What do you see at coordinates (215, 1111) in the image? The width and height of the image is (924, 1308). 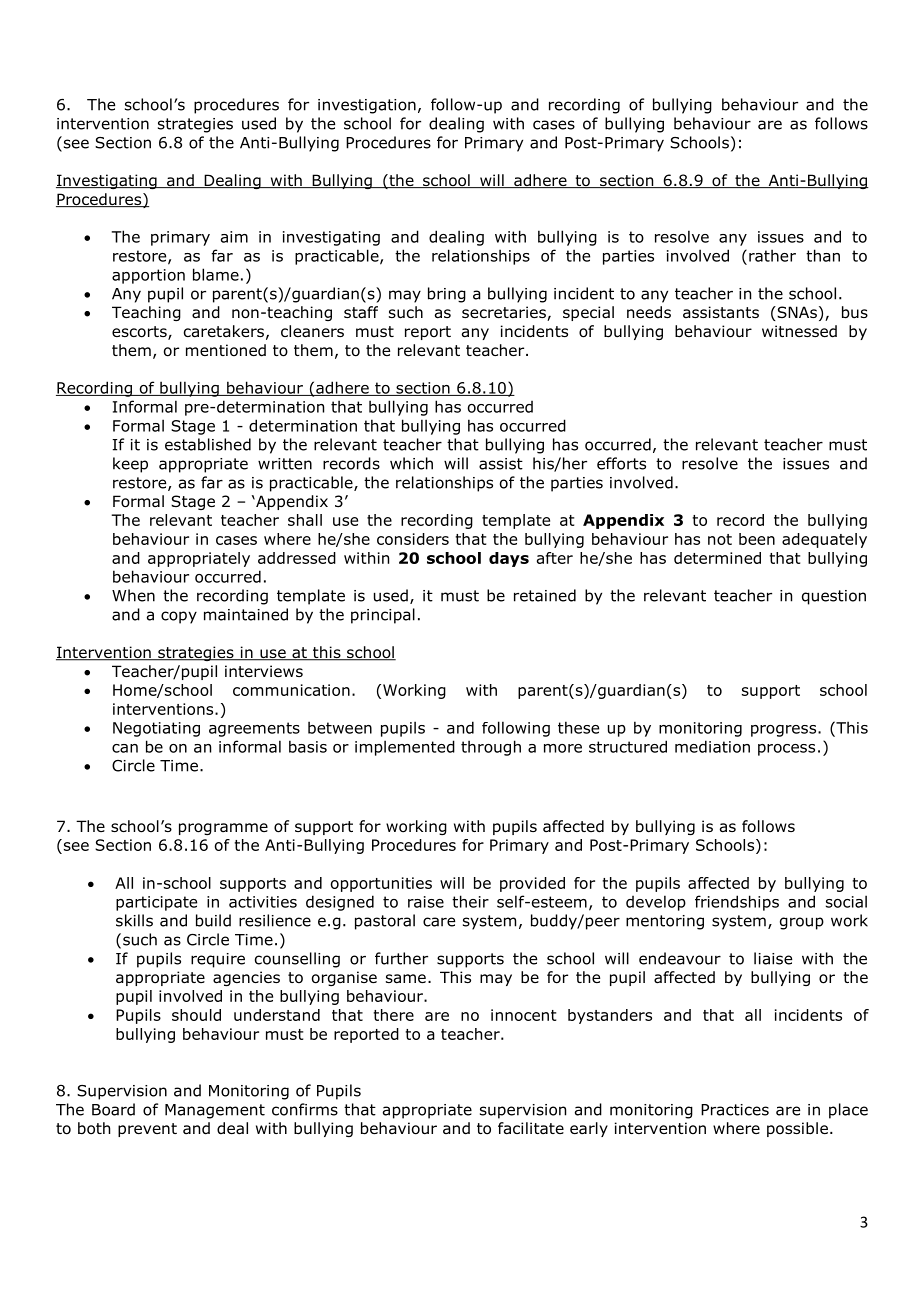 I see `Management` at bounding box center [215, 1111].
